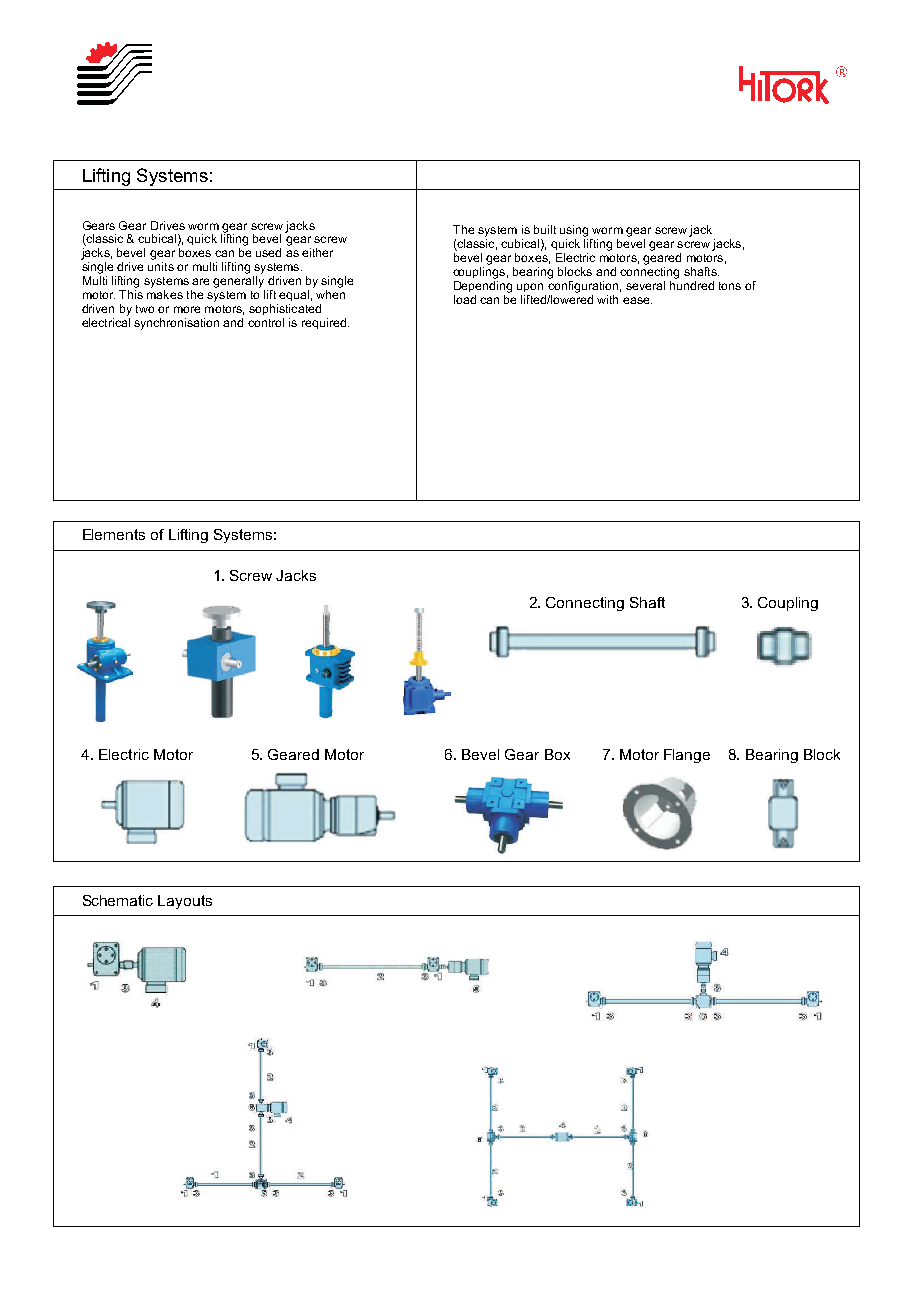 This page has height=1308, width=924. I want to click on with, so click(607, 299).
